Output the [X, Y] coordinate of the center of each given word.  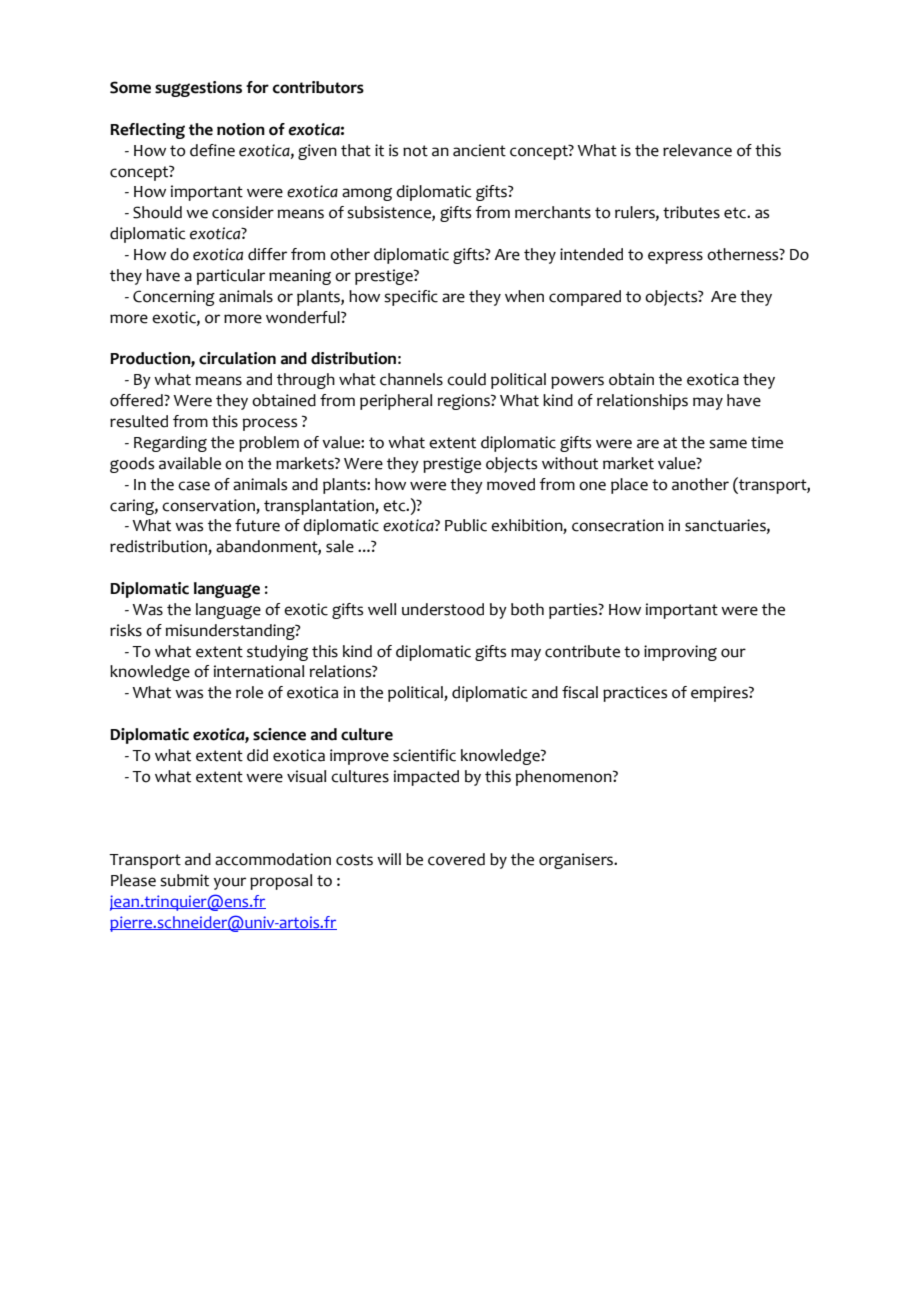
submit [184, 880]
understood [443, 609]
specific [411, 298]
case [194, 486]
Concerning [174, 298]
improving [680, 653]
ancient [479, 150]
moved [511, 484]
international [259, 671]
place [629, 486]
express [675, 257]
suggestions [198, 89]
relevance [697, 150]
